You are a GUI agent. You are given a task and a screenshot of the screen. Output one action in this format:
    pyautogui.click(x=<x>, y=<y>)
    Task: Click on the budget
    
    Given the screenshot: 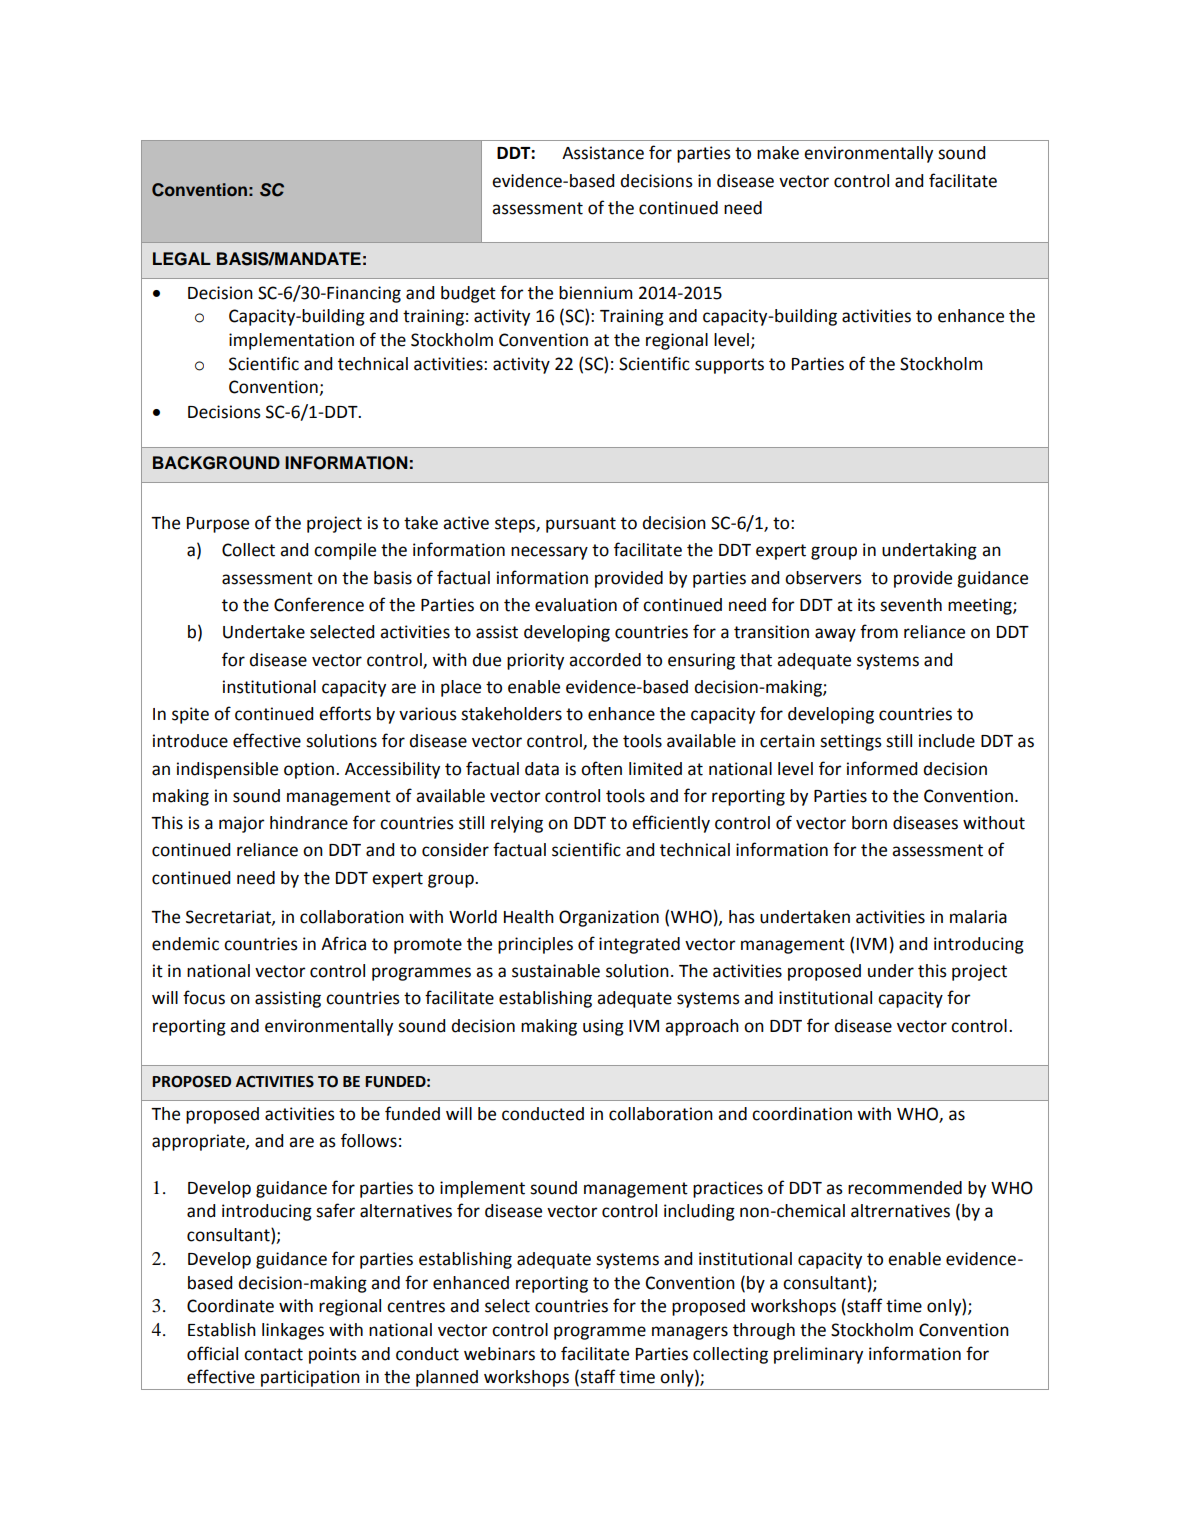 What is the action you would take?
    pyautogui.click(x=468, y=294)
